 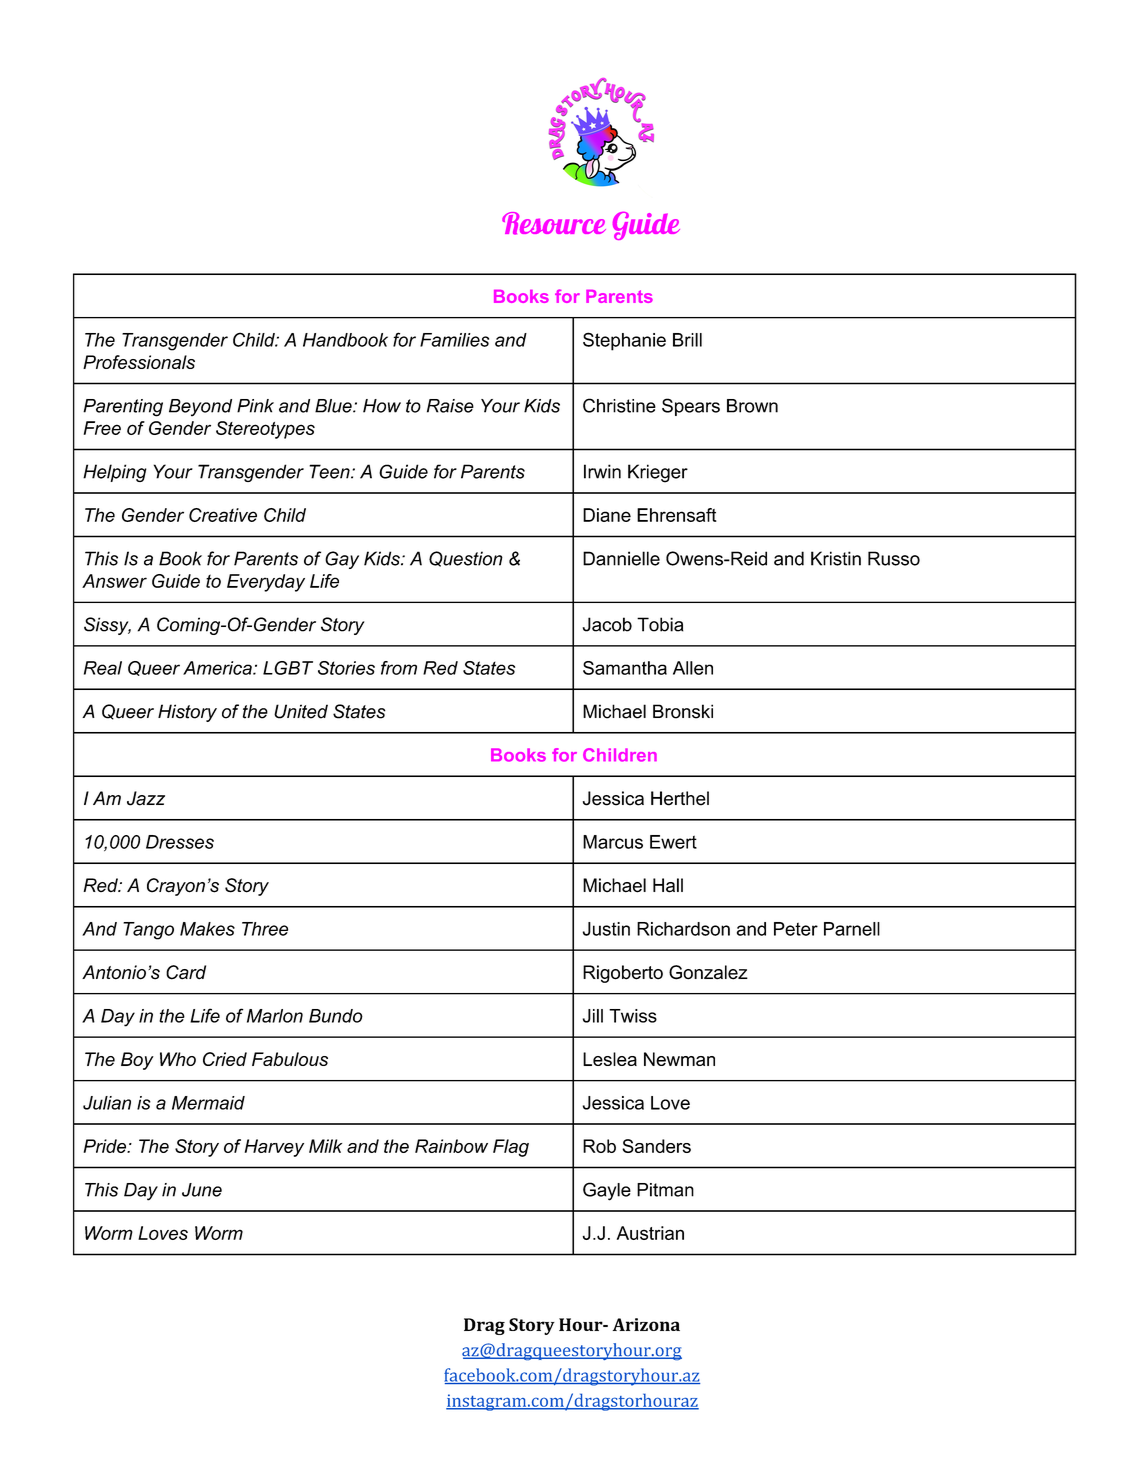 What do you see at coordinates (466, 559) in the document?
I see `Question` at bounding box center [466, 559].
